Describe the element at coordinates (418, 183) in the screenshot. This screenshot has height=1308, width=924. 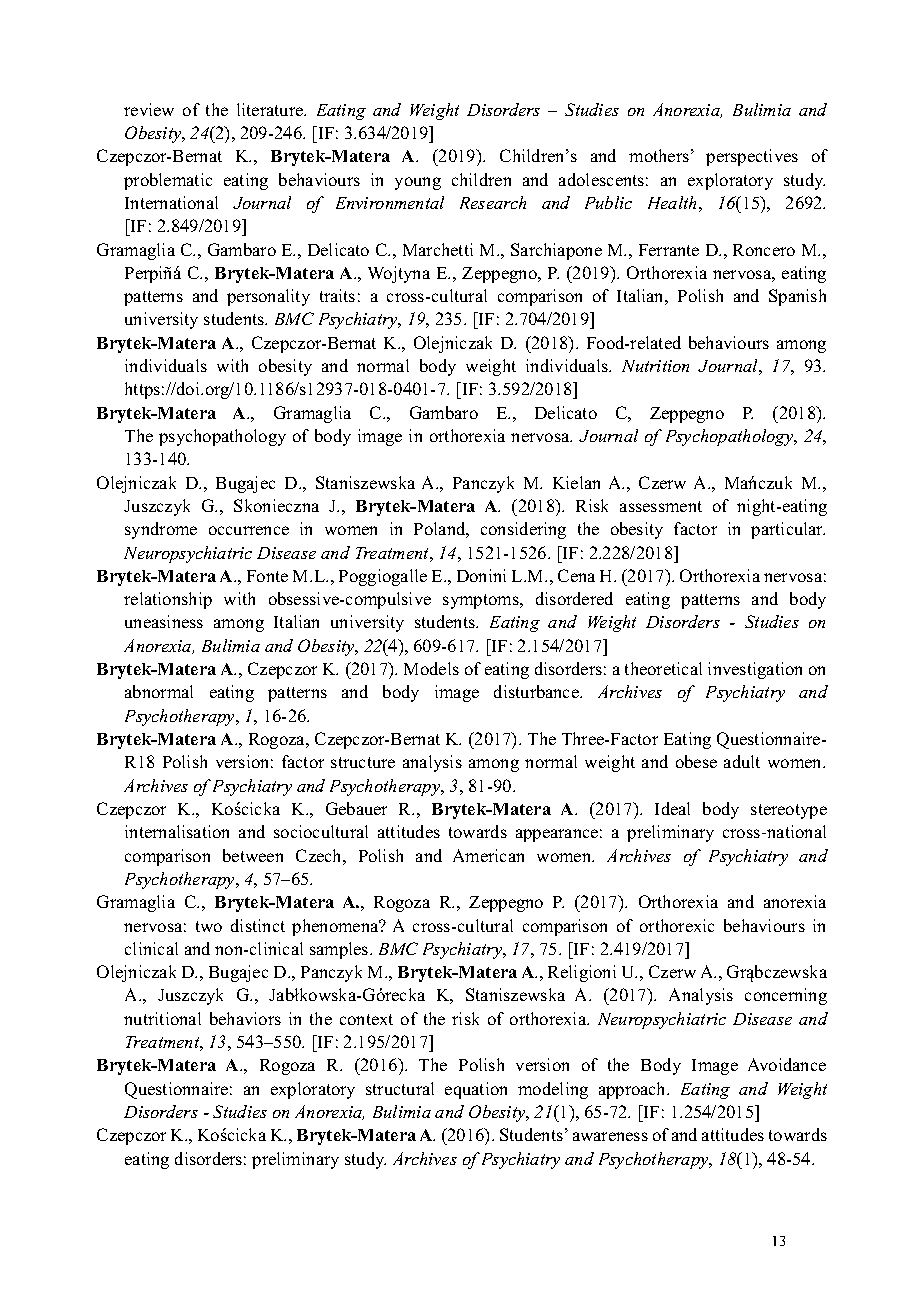
I see `young` at that location.
